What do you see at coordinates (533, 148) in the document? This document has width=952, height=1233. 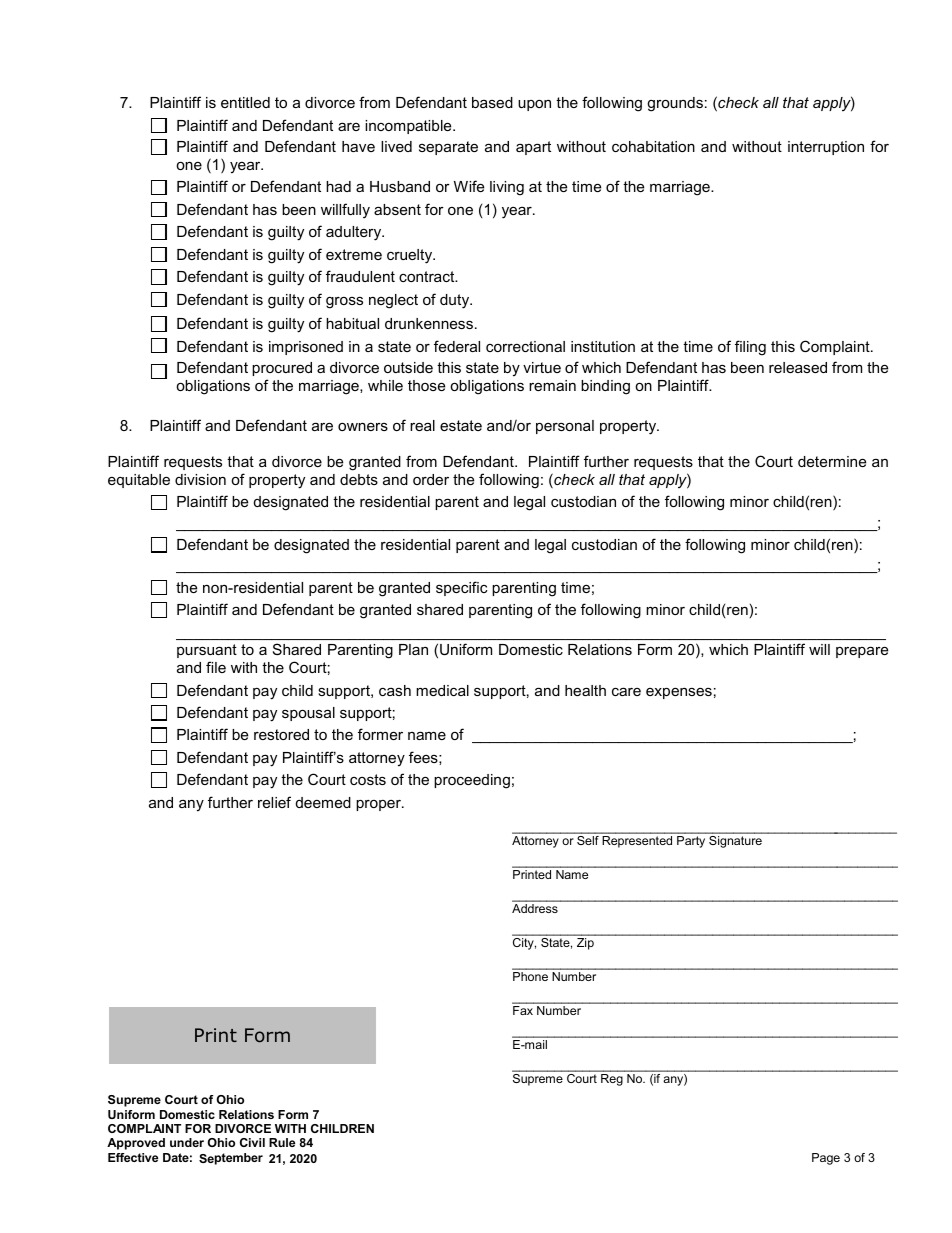 I see `apart` at bounding box center [533, 148].
